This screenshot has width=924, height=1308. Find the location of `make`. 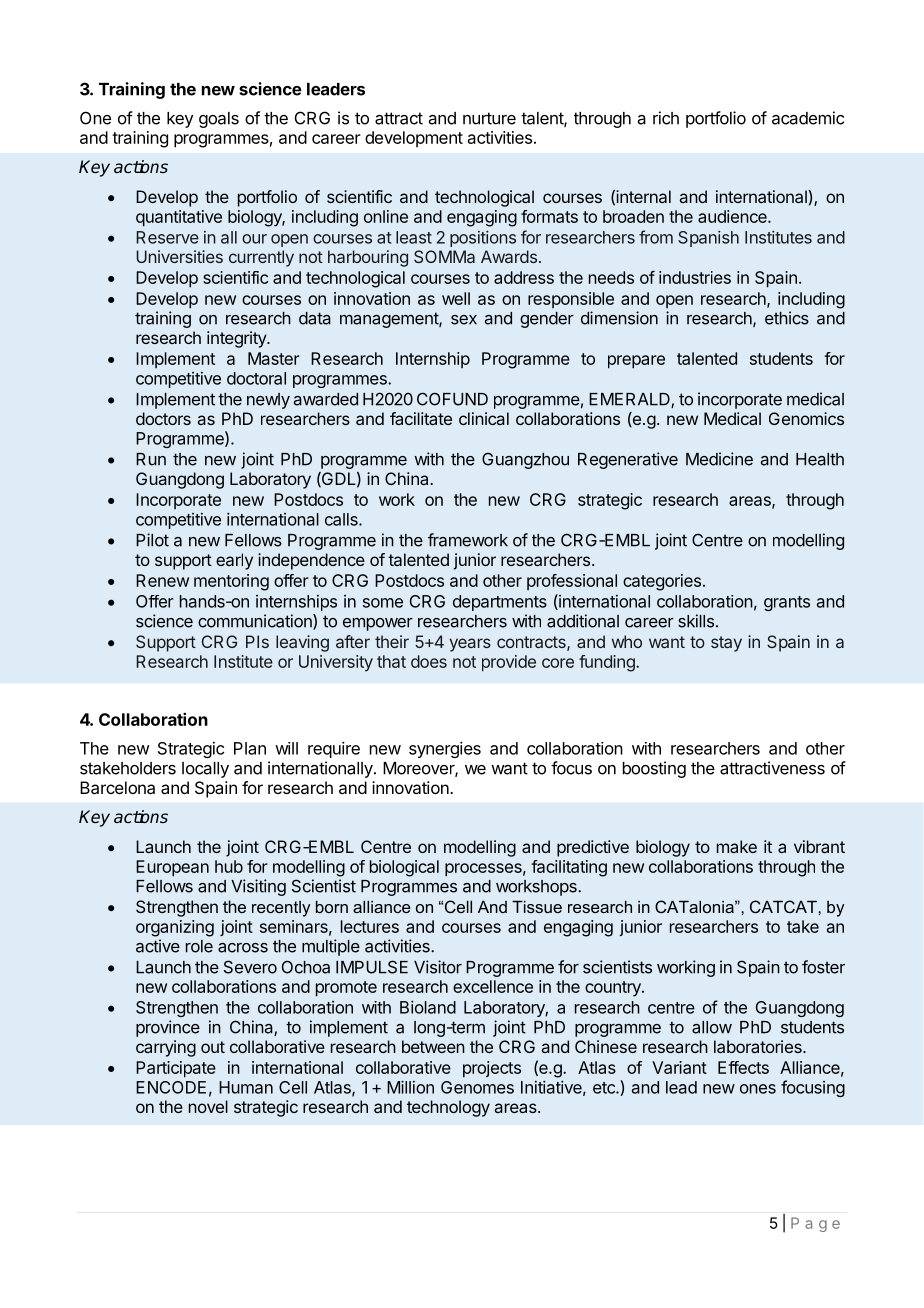

make is located at coordinates (737, 846).
